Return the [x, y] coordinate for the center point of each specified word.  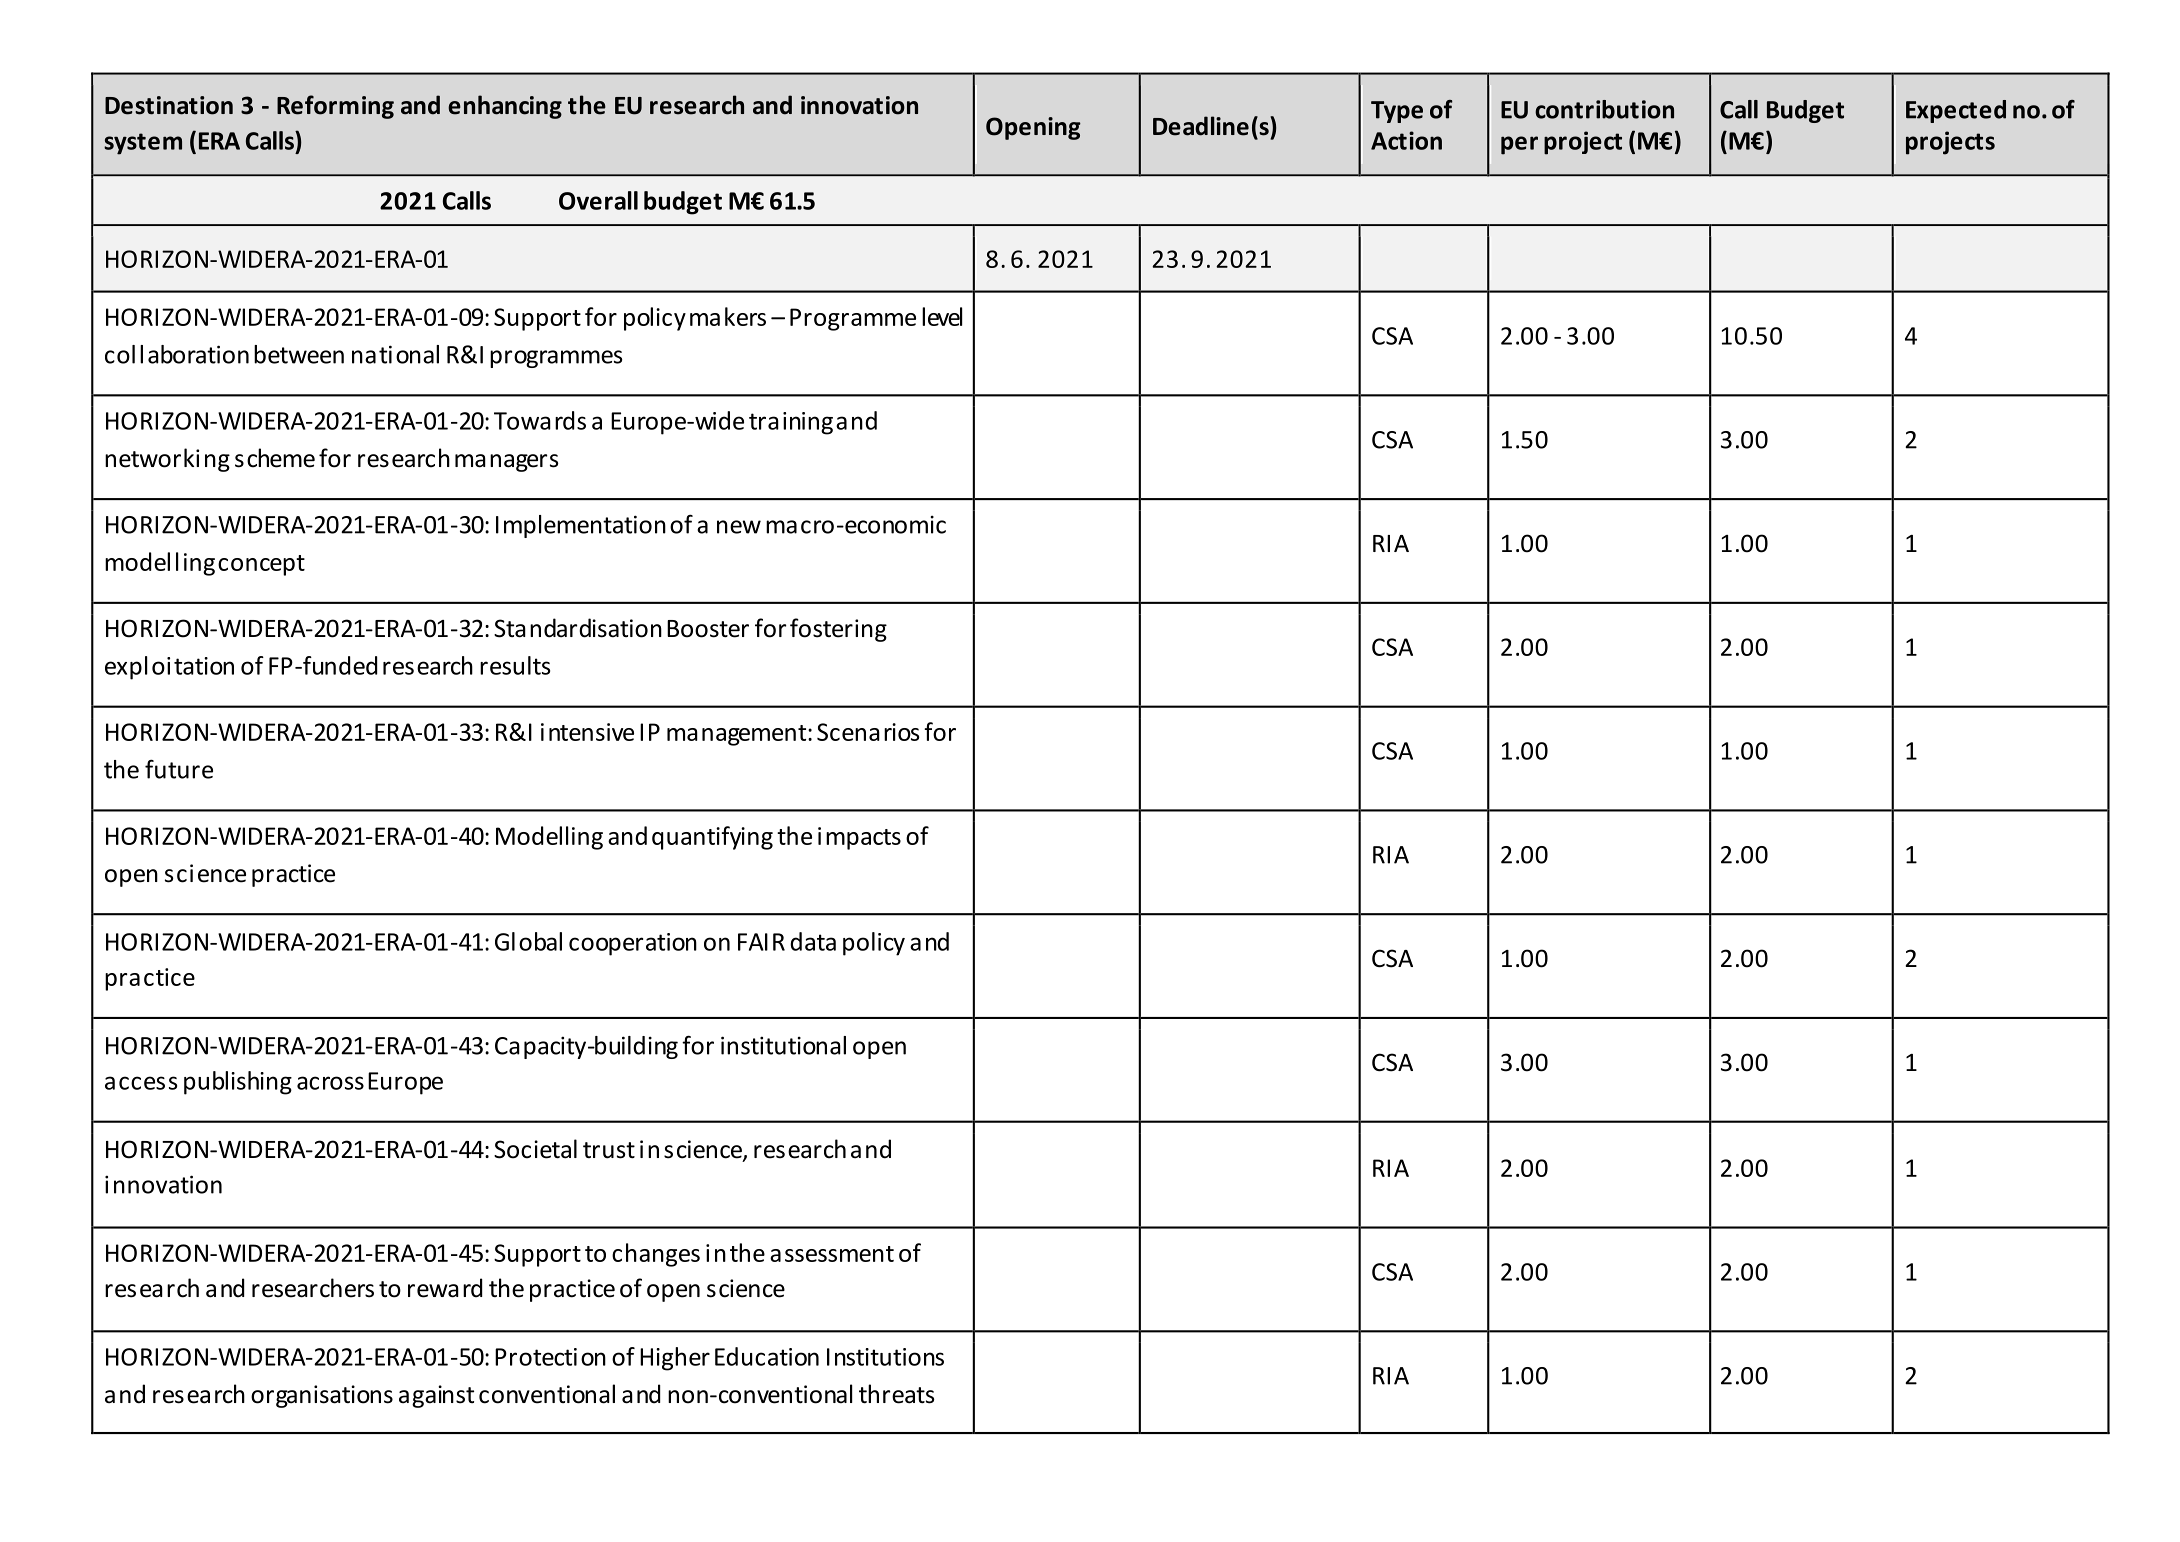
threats [897, 1394]
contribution [1604, 109]
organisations [322, 1396]
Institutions [885, 1357]
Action [1406, 140]
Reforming [335, 107]
